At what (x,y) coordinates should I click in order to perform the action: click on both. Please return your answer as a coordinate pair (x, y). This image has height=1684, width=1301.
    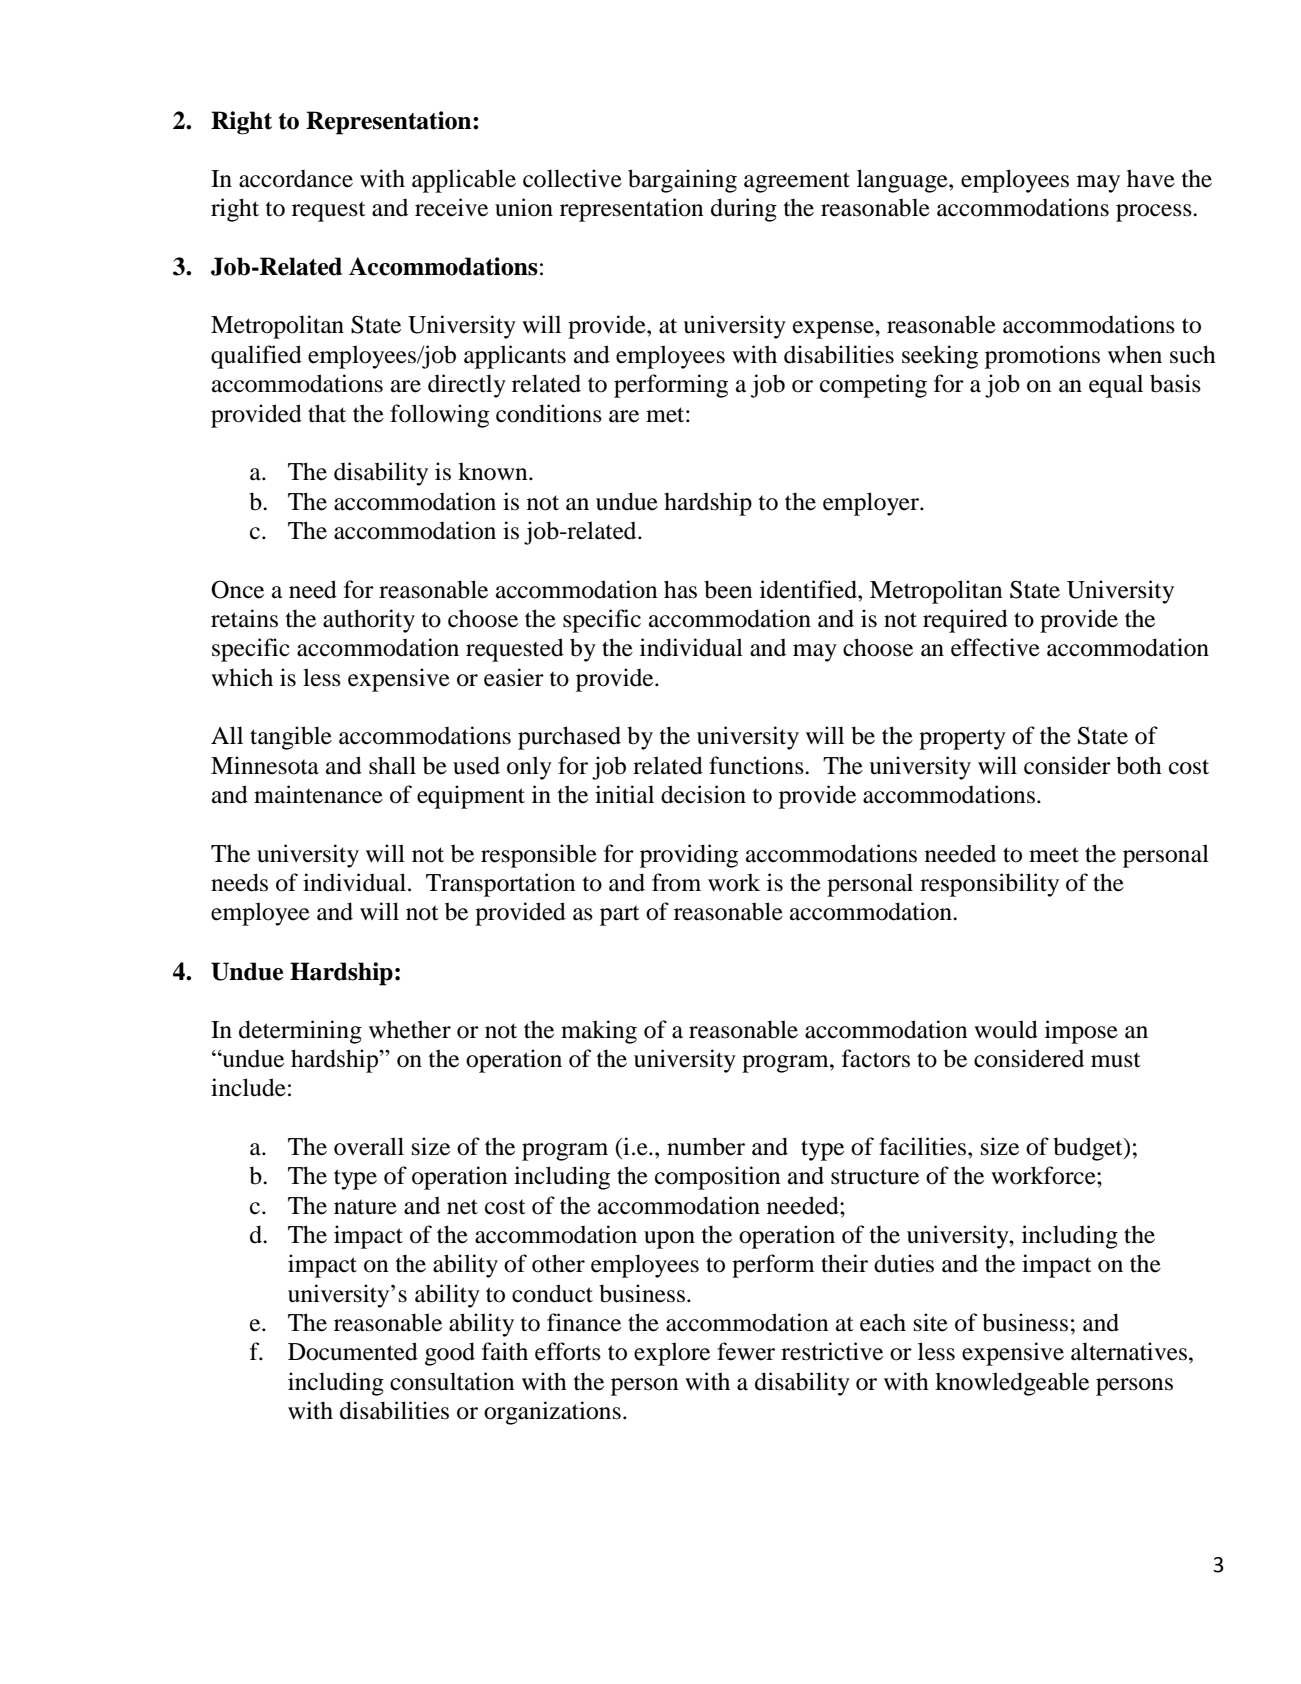
    Looking at the image, I should click on (1139, 765).
